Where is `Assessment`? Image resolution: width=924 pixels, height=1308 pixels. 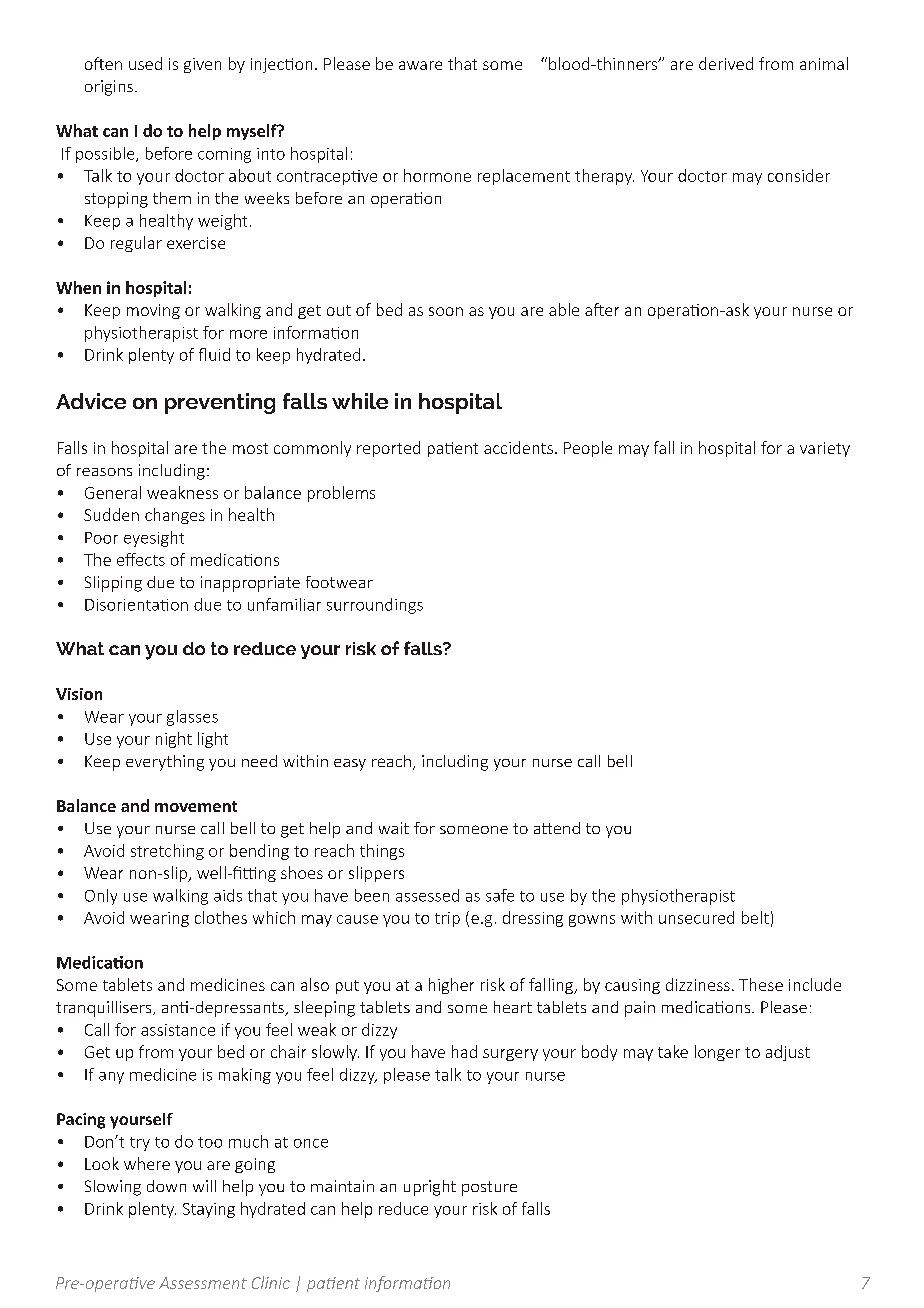
Assessment is located at coordinates (203, 1283).
